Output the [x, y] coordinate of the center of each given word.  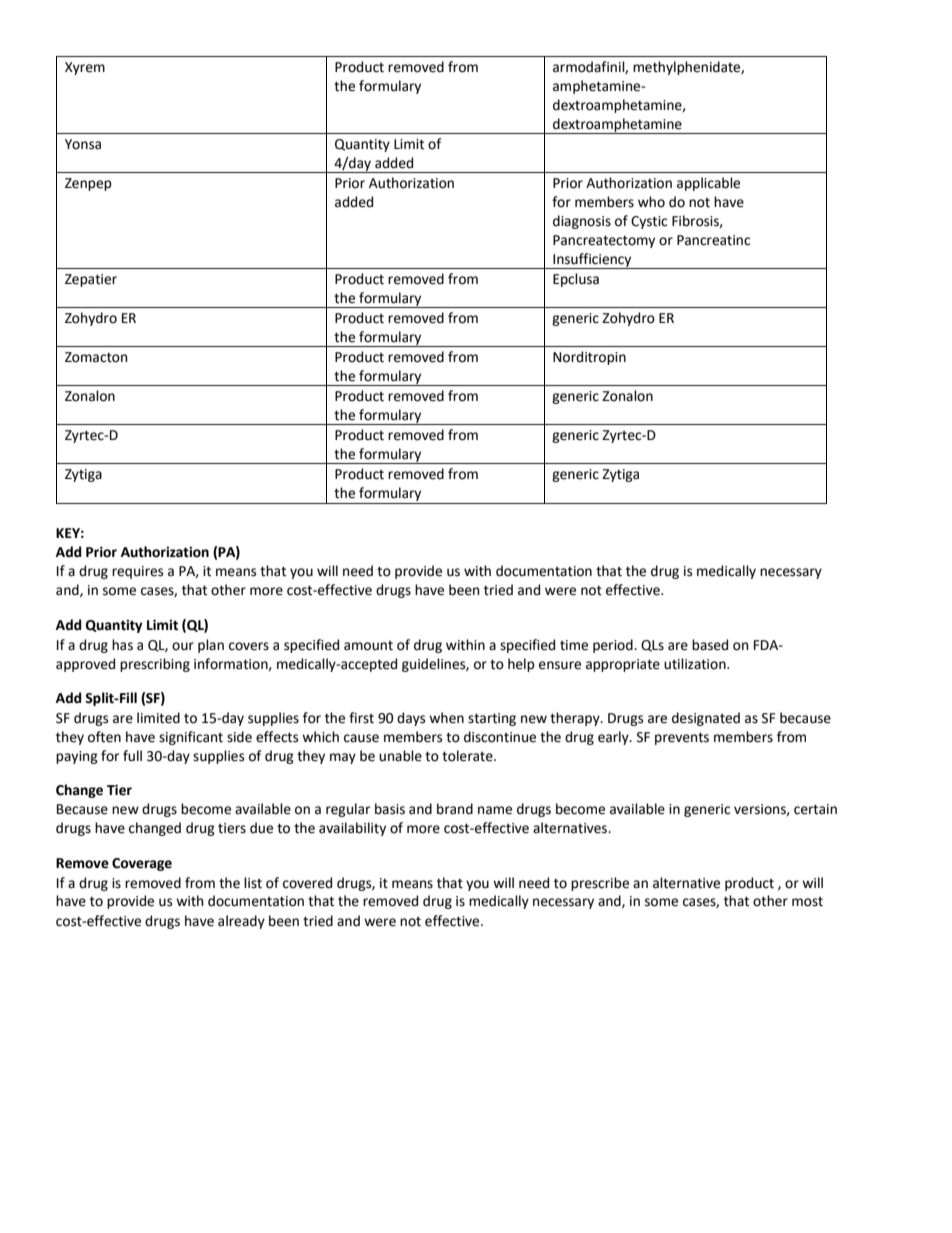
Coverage [142, 864]
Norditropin [589, 358]
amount [368, 646]
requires [137, 572]
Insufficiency [592, 261]
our [183, 646]
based [710, 645]
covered [307, 883]
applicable [708, 184]
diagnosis [582, 222]
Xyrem [85, 68]
